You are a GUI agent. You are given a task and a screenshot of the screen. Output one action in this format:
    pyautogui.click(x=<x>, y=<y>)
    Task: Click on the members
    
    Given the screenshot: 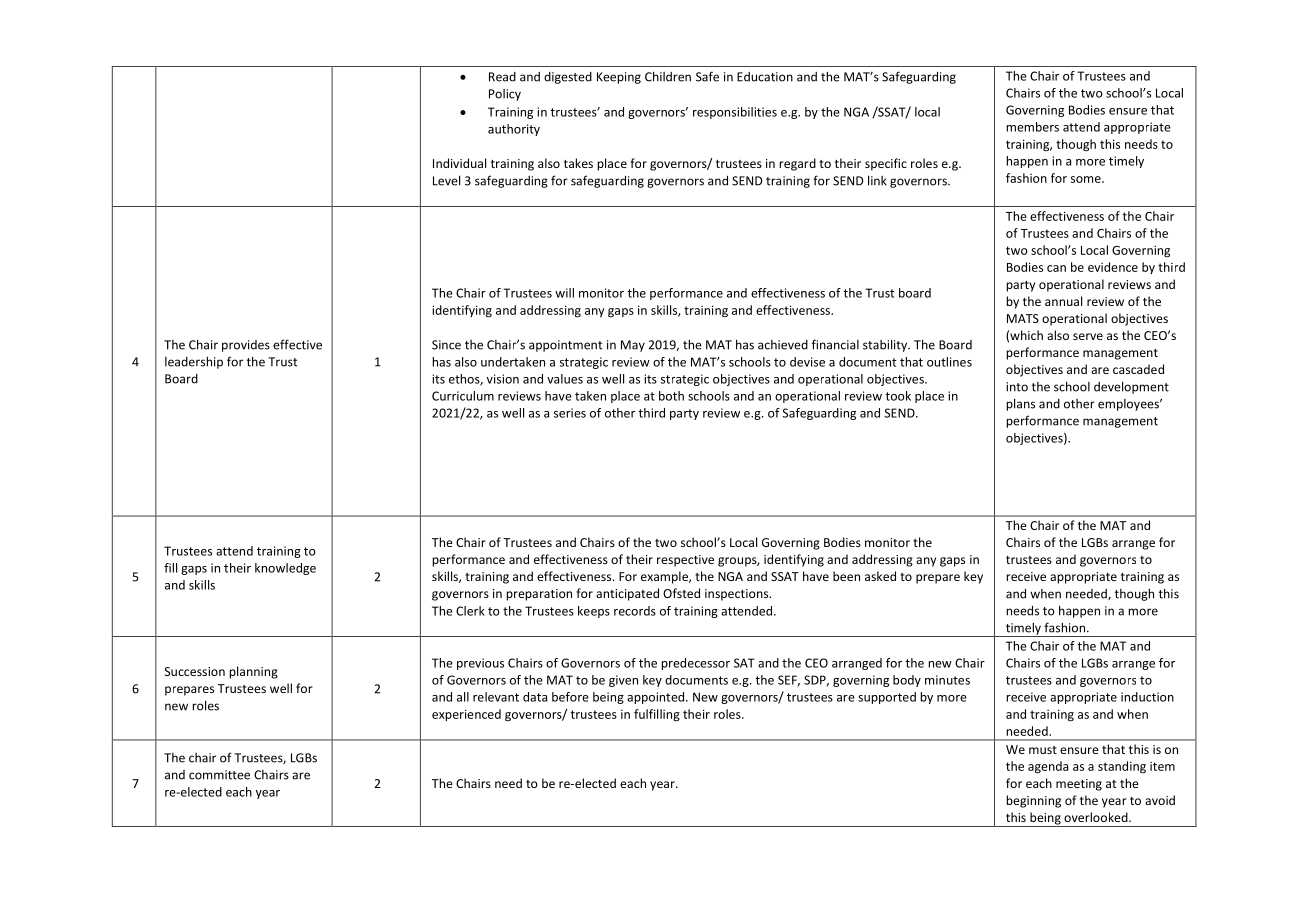 What is the action you would take?
    pyautogui.click(x=1032, y=127)
